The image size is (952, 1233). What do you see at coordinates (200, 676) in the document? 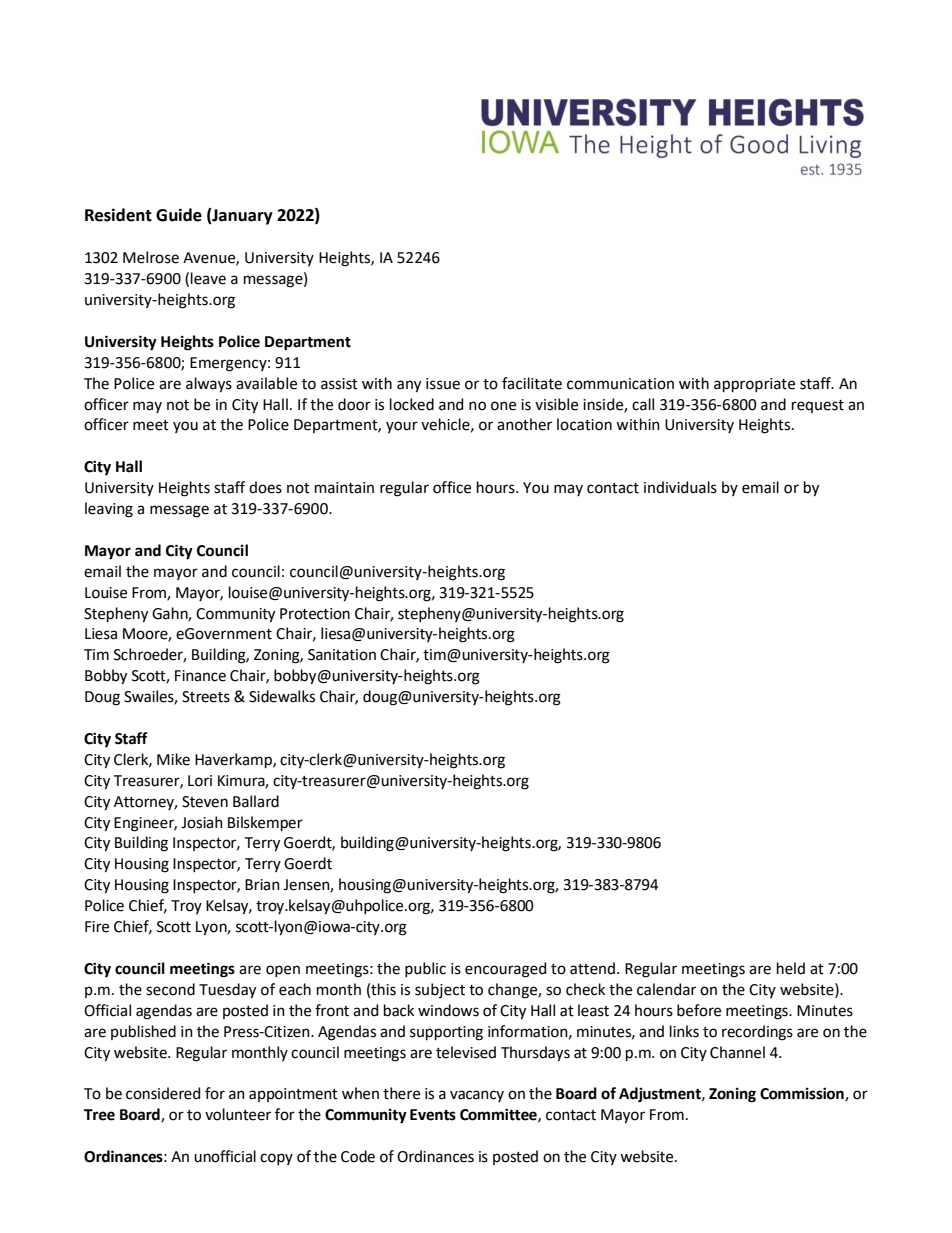
I see `Finance` at bounding box center [200, 676].
